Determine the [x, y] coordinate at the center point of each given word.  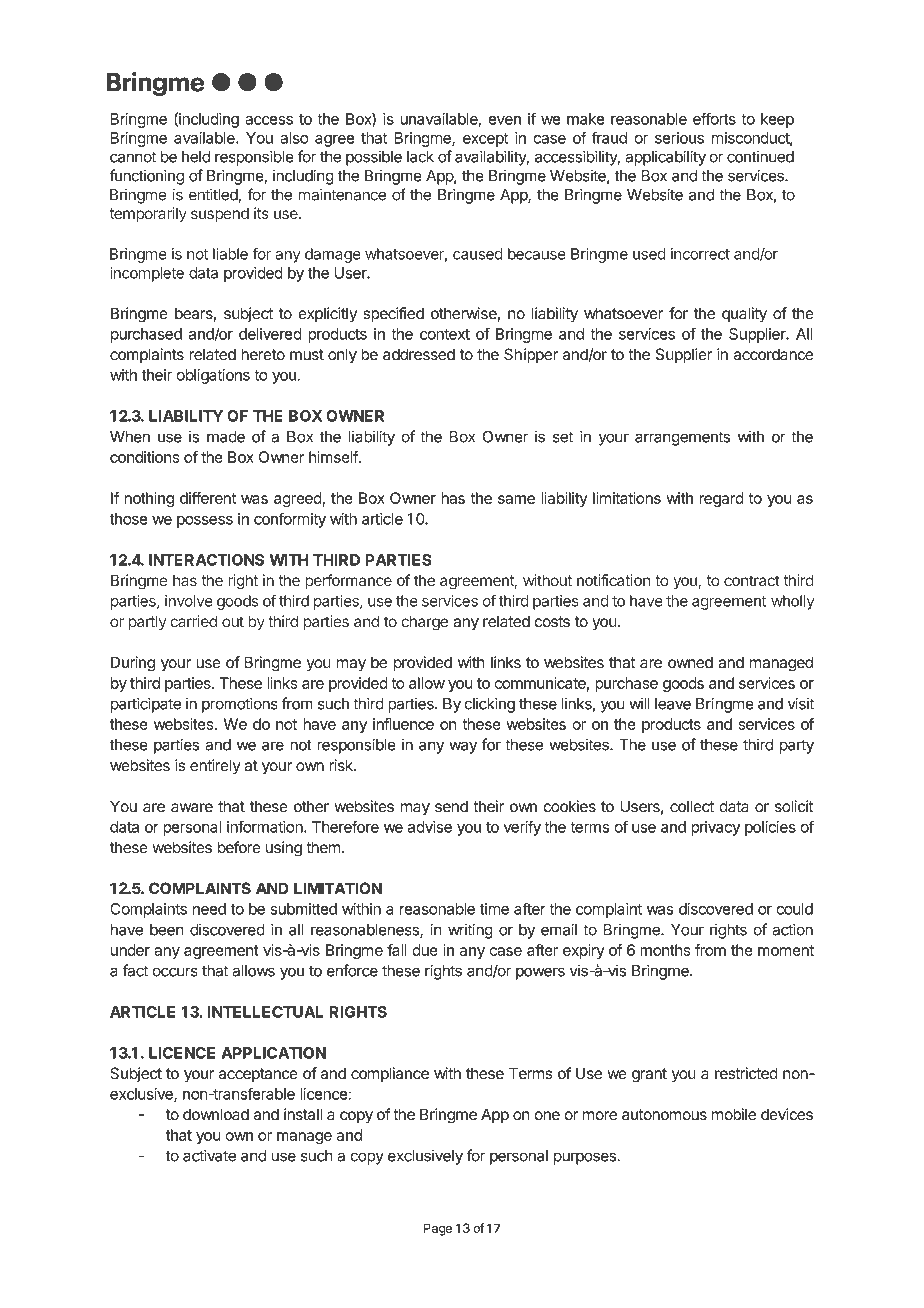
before [239, 847]
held [196, 157]
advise [430, 827]
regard [722, 499]
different [208, 498]
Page [438, 1229]
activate [209, 1155]
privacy [715, 828]
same [516, 499]
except [485, 140]
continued [760, 156]
